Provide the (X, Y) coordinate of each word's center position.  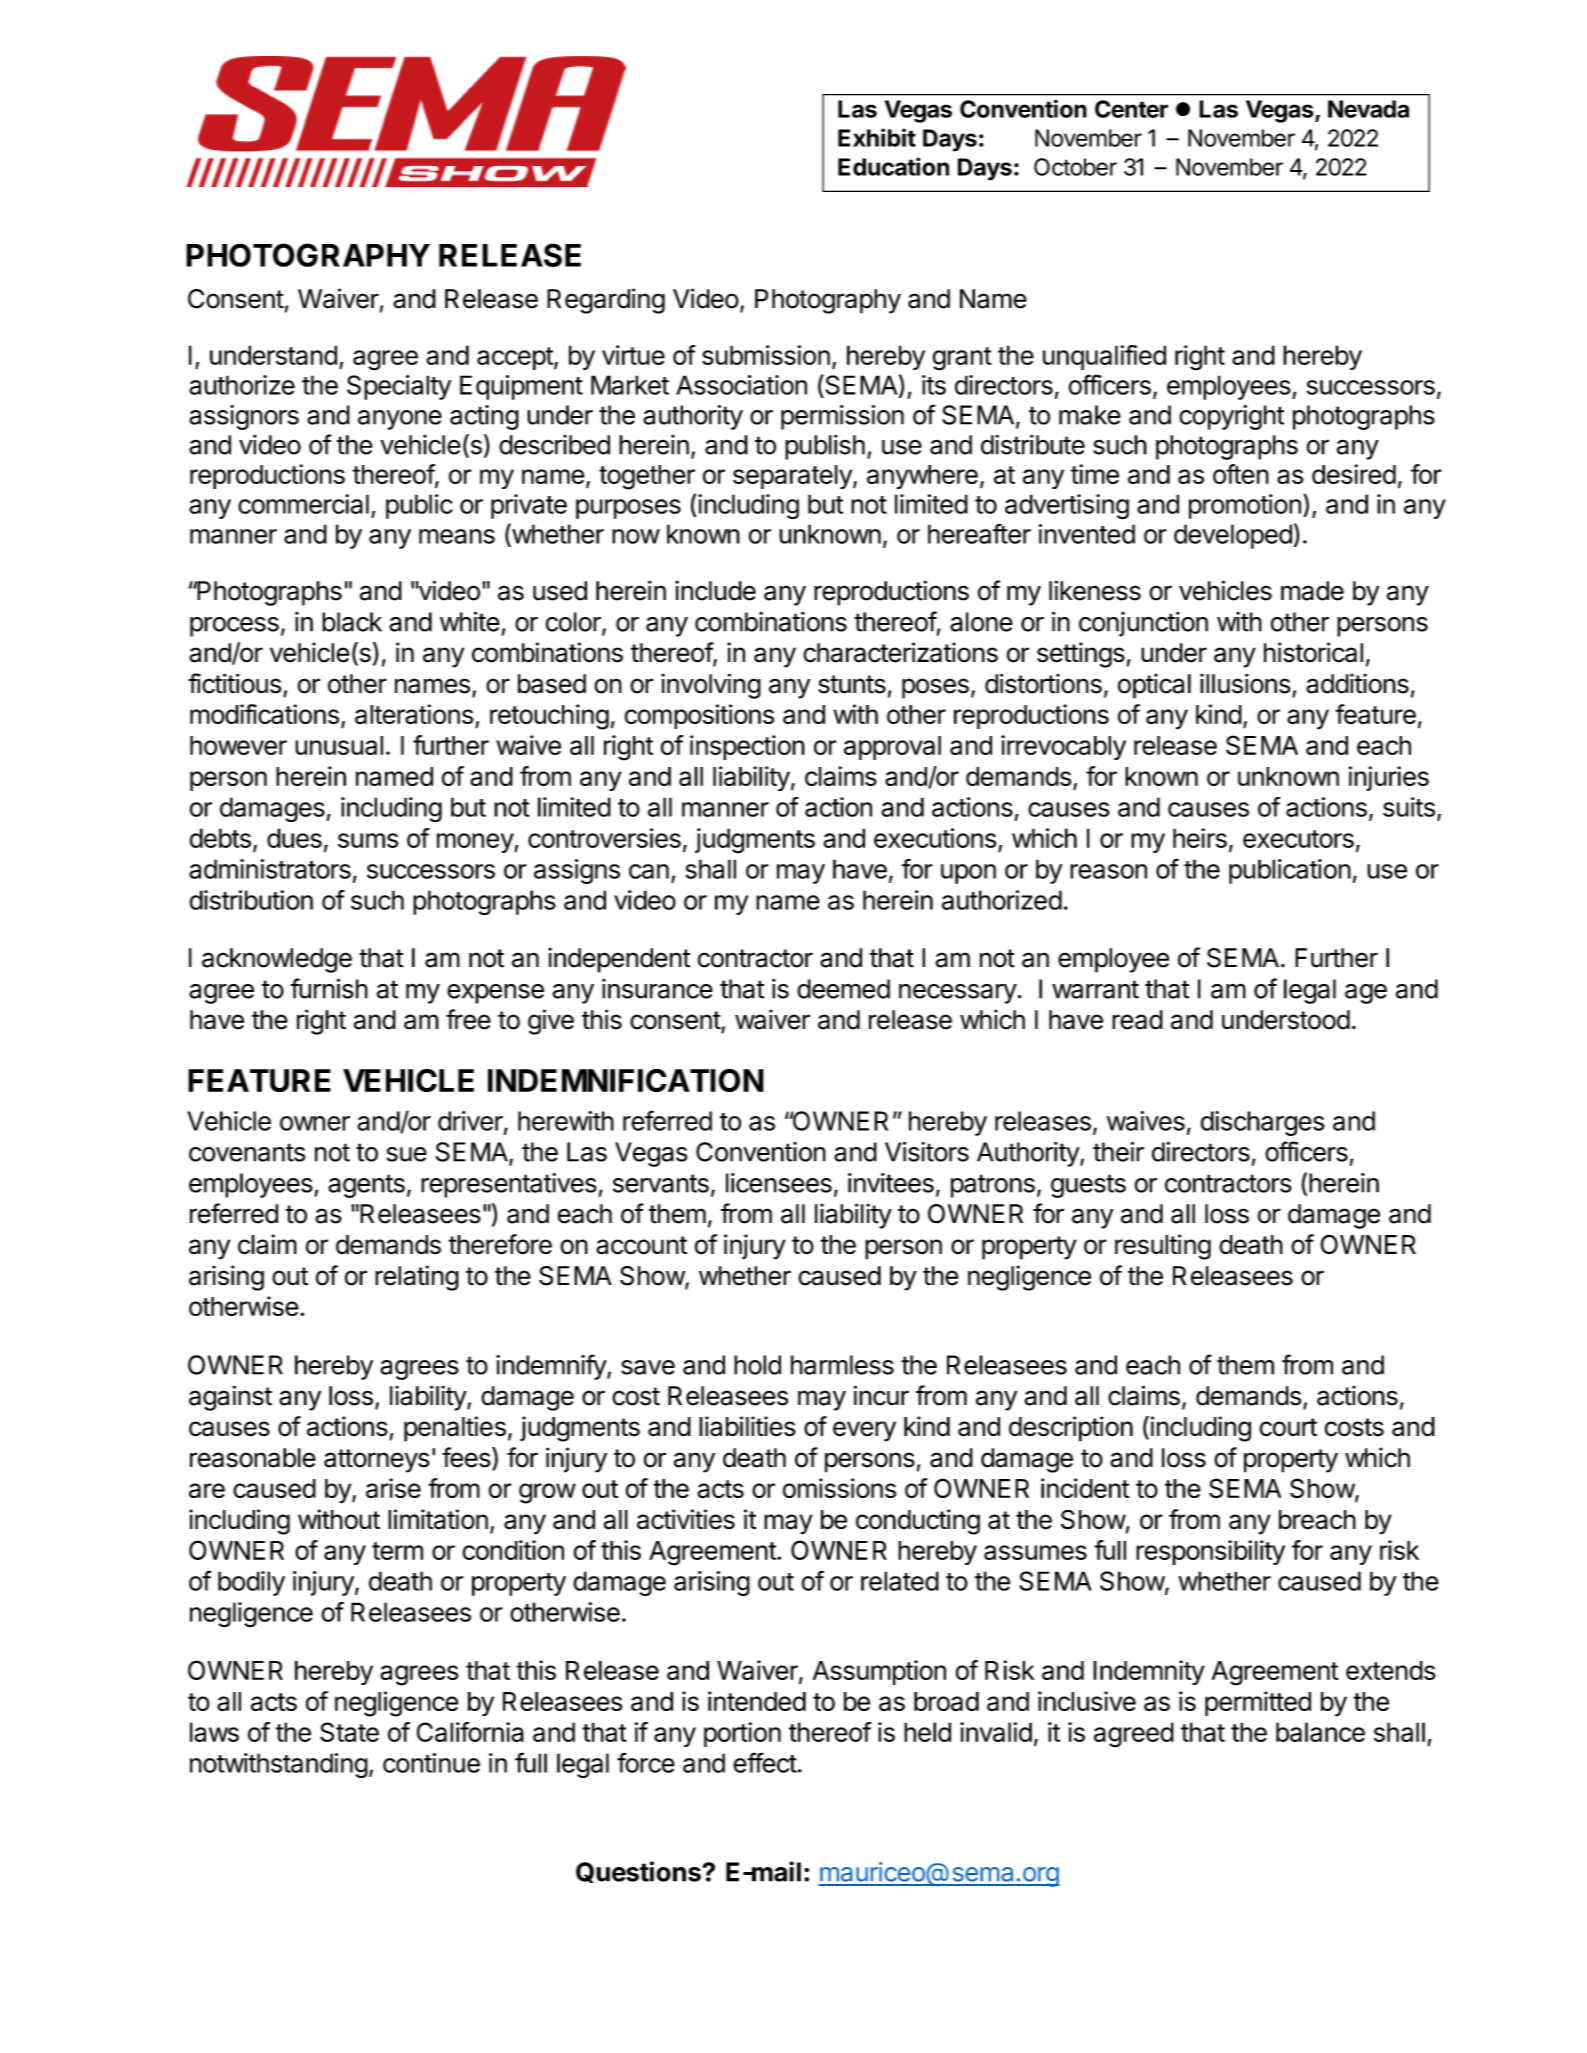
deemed (843, 989)
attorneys (377, 1461)
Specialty (399, 387)
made (1312, 591)
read (1137, 1020)
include (715, 590)
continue (431, 1763)
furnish (329, 988)
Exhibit (877, 137)
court (1288, 1427)
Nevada (1368, 109)
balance (1320, 1732)
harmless (842, 1365)
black (352, 622)
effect (765, 1762)
